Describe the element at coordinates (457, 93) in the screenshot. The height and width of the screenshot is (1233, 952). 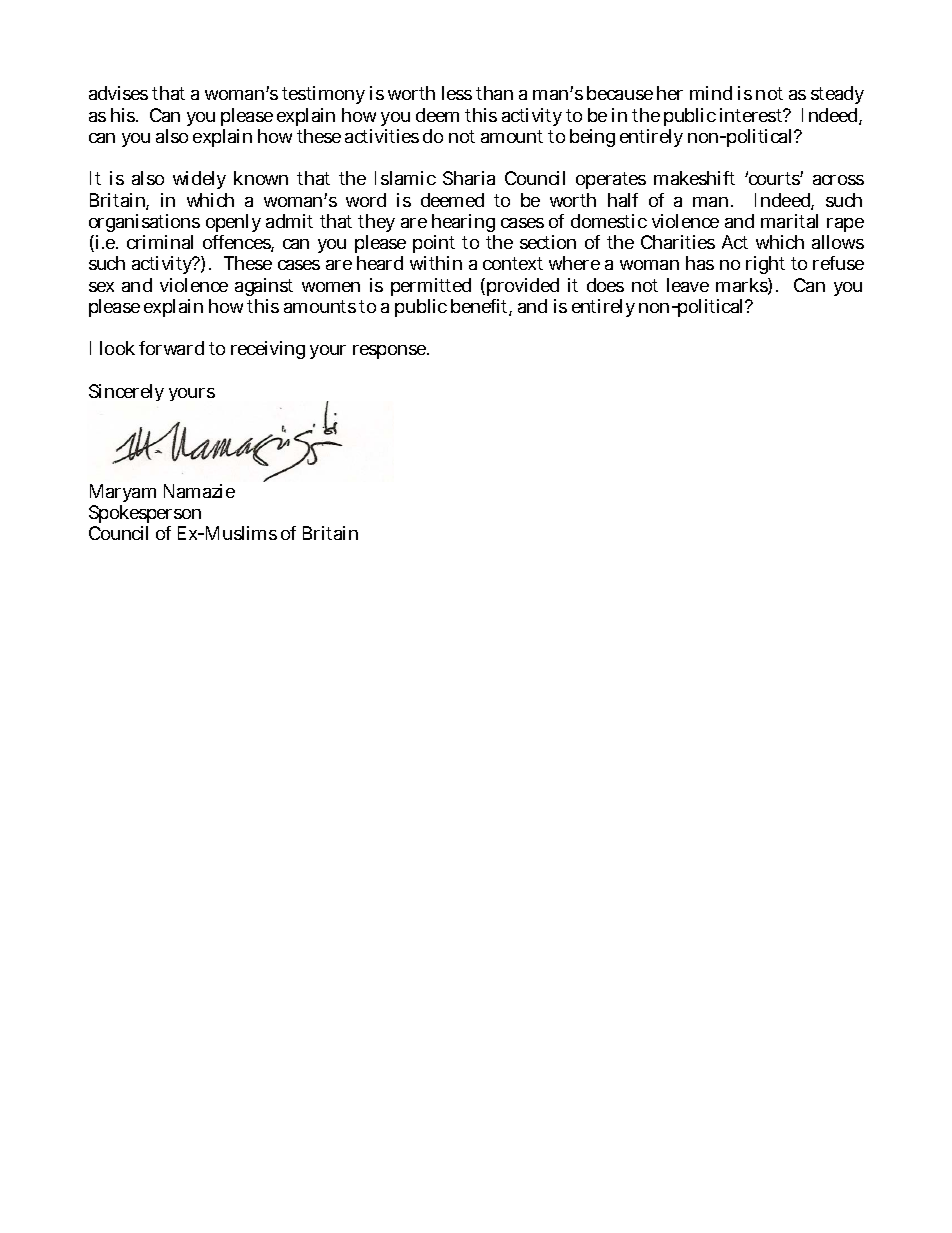
I see `less` at that location.
